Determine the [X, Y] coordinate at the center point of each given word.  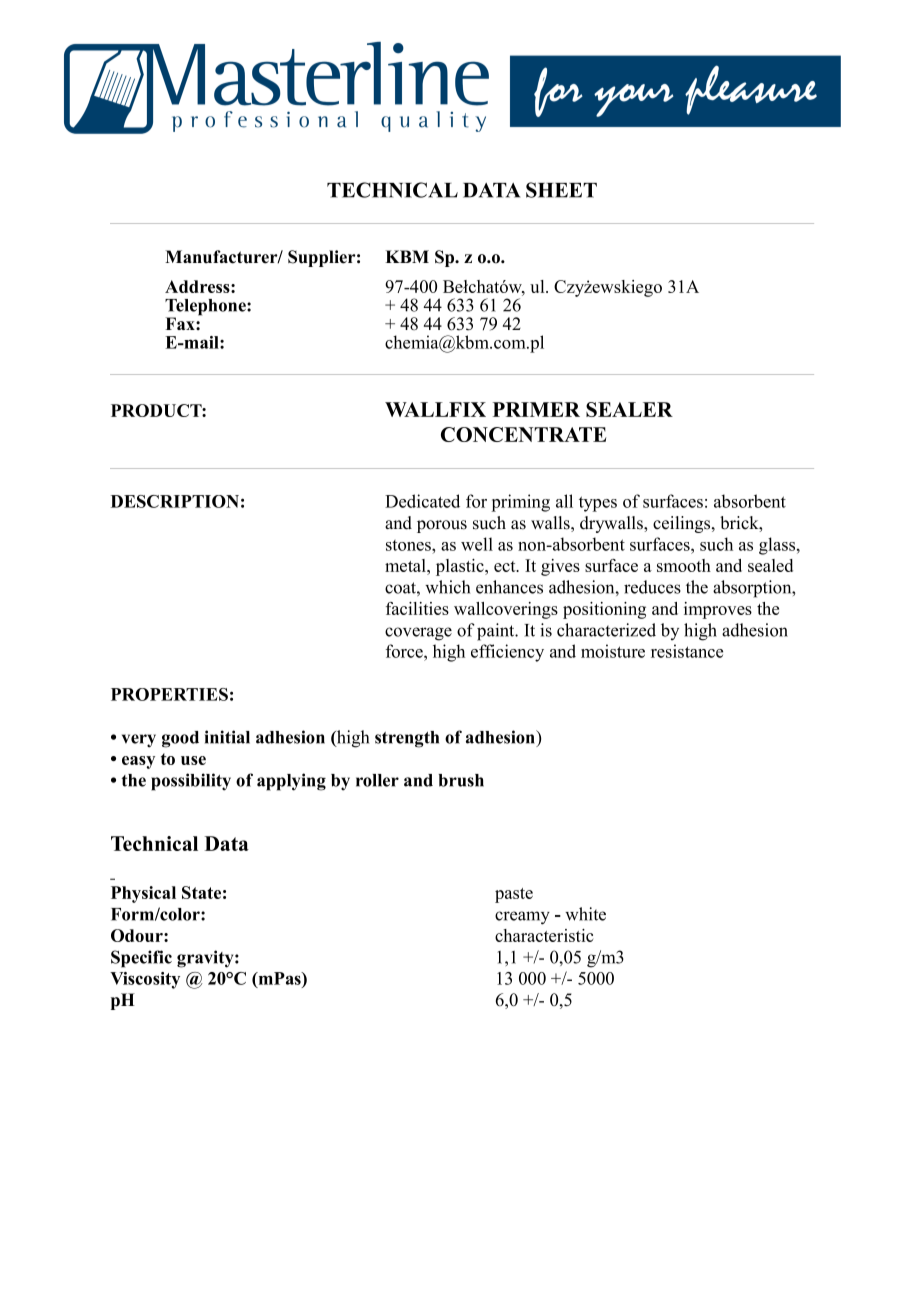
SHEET [561, 190]
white [585, 914]
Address [198, 286]
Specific [141, 959]
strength [407, 739]
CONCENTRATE [523, 434]
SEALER [629, 409]
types [598, 504]
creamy [522, 918]
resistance [687, 651]
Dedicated [422, 501]
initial [227, 737]
